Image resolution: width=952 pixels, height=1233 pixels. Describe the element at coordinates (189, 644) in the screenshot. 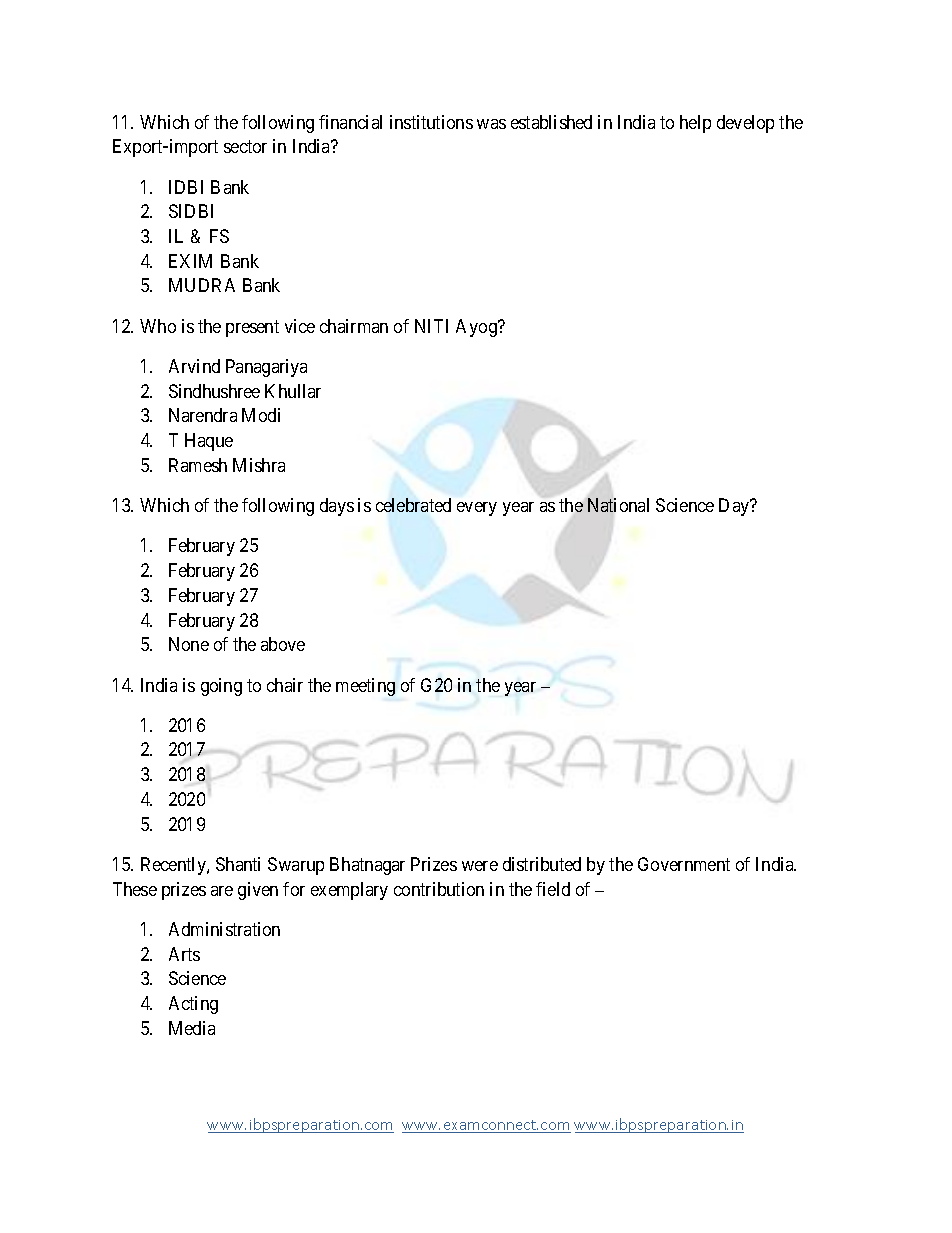

I see `None` at that location.
